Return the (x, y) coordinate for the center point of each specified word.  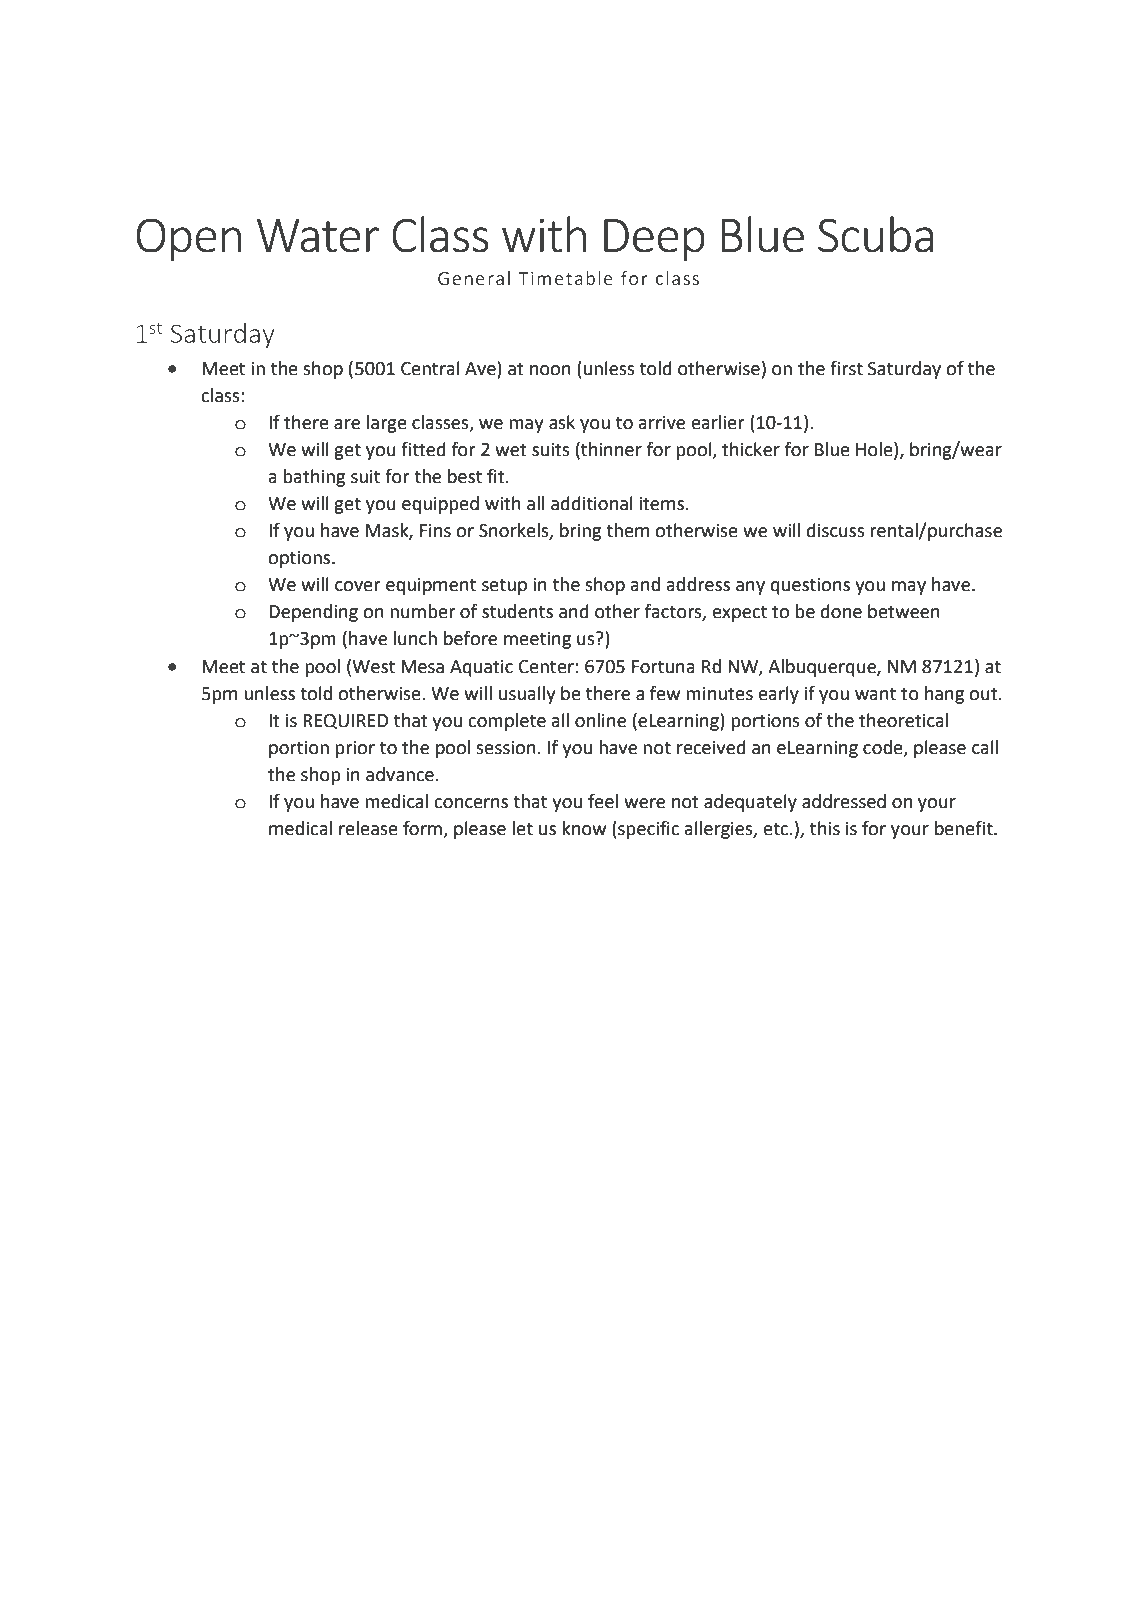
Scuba (875, 234)
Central (430, 368)
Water (318, 236)
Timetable (566, 278)
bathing (314, 478)
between (904, 611)
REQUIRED (345, 721)
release (368, 828)
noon (550, 370)
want (875, 694)
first (846, 368)
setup (504, 587)
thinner (610, 450)
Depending (313, 613)
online (600, 720)
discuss (836, 530)
